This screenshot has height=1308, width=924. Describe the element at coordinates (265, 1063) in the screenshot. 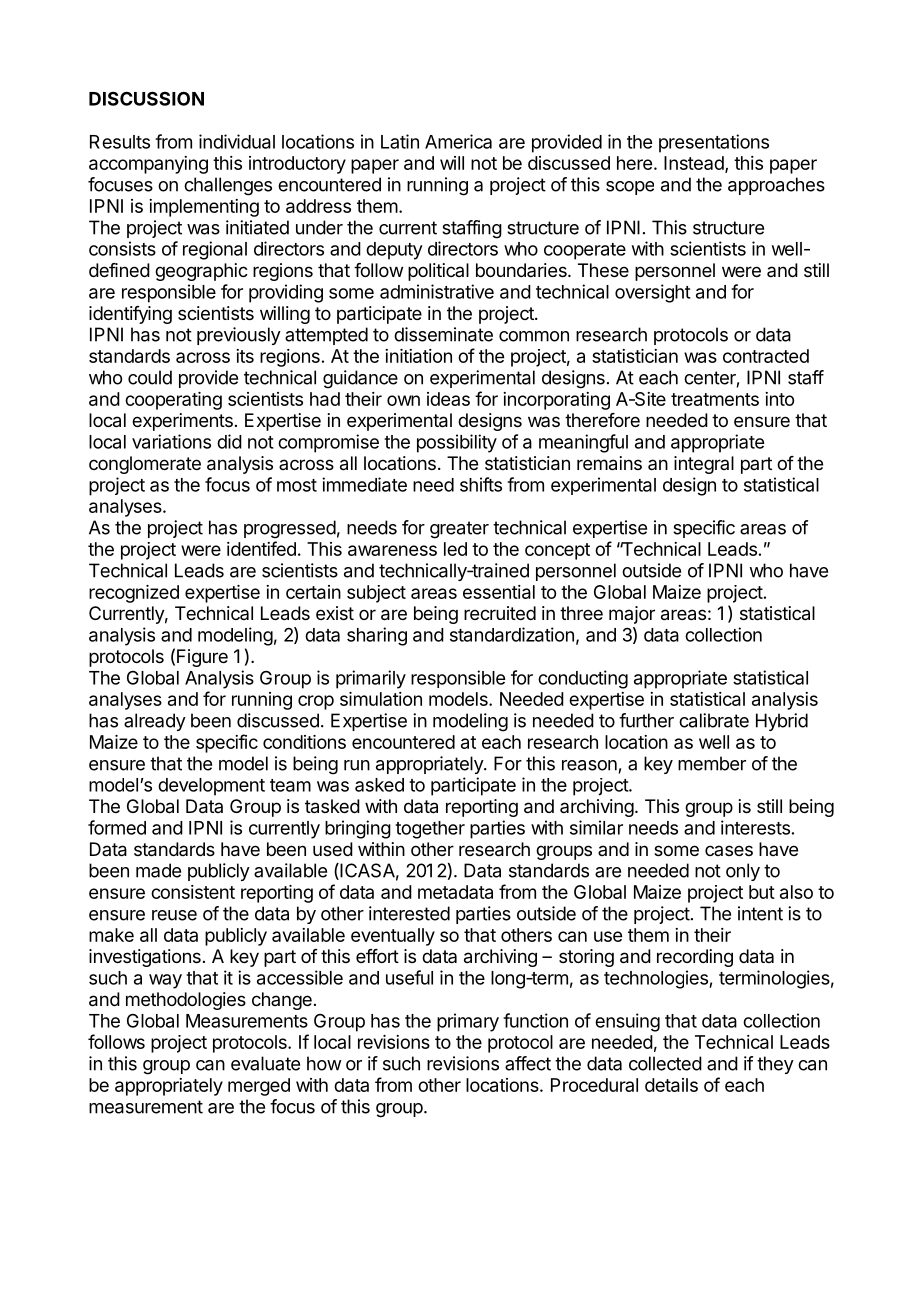

I see `evaluate` at that location.
